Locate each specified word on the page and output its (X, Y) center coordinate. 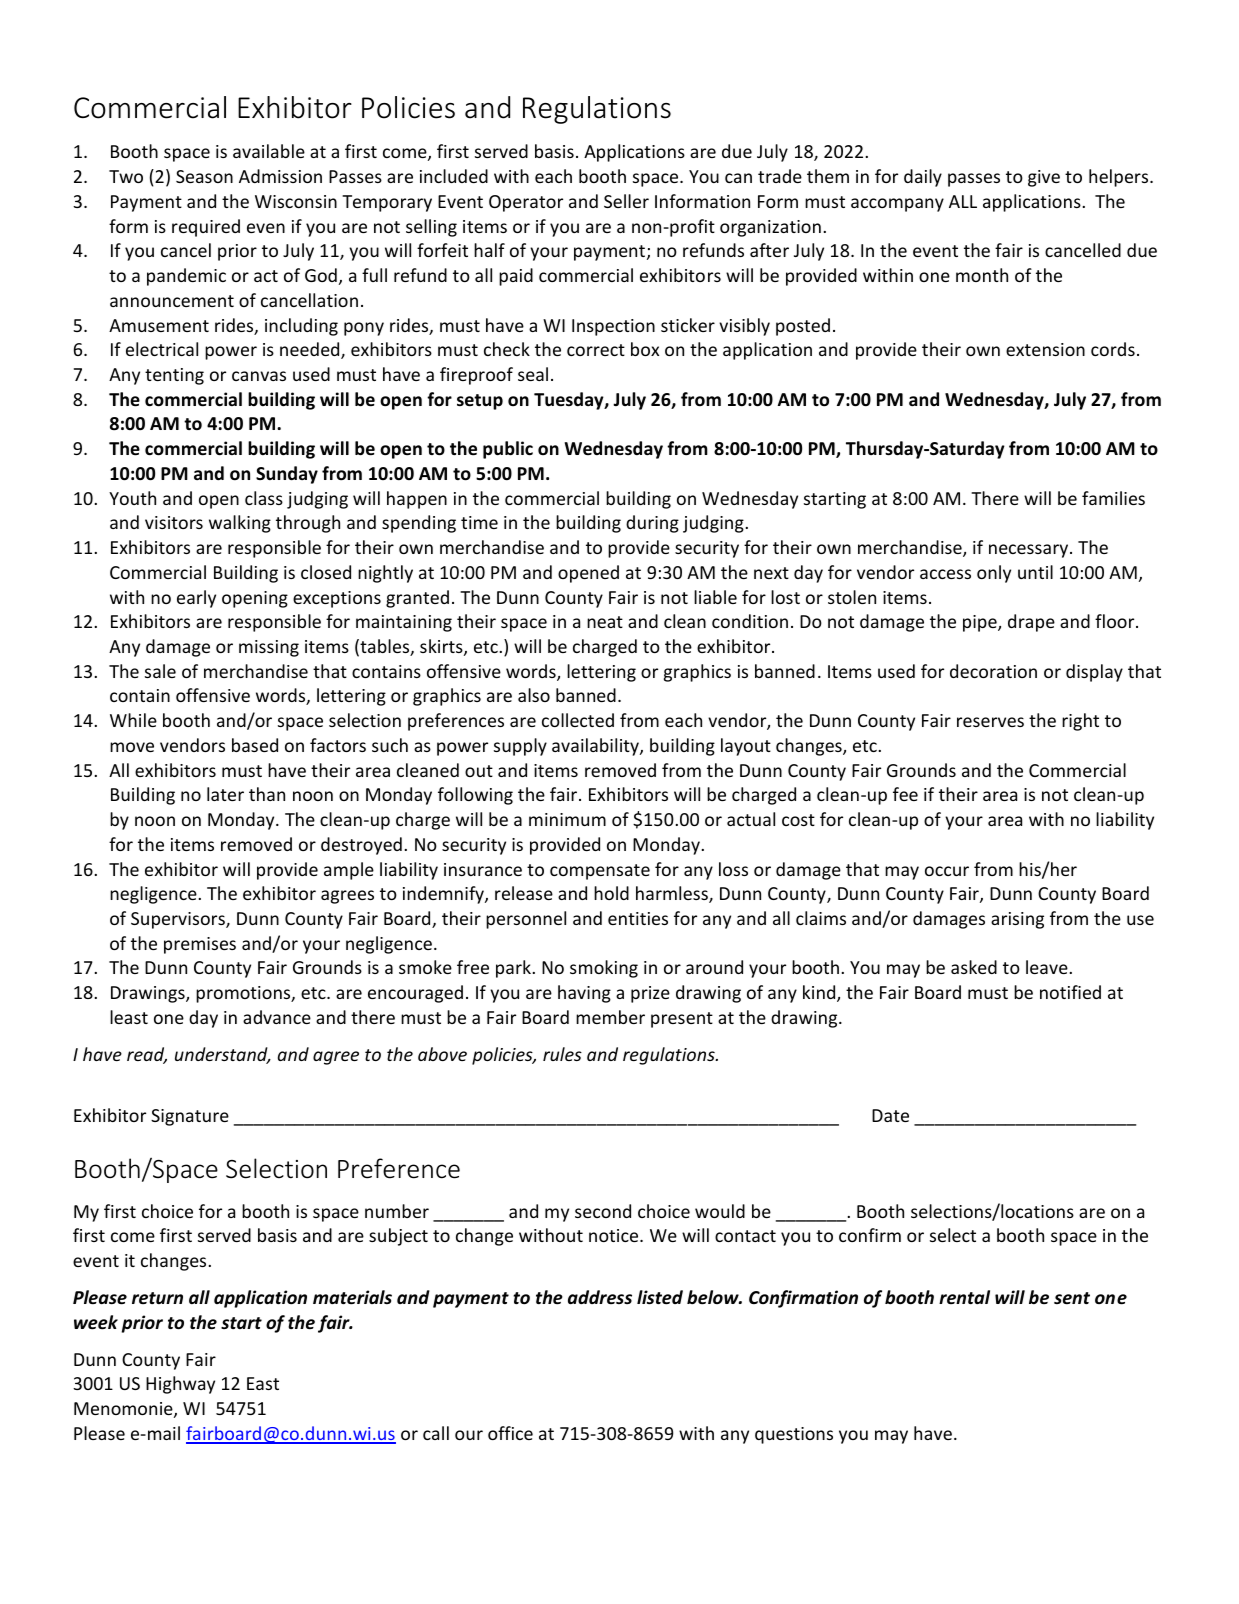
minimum (567, 819)
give (1044, 178)
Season (204, 176)
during (652, 524)
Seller (626, 201)
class (264, 498)
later (225, 794)
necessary (1030, 551)
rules (562, 1054)
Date (890, 1115)
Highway (180, 1385)
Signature (190, 1117)
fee (905, 794)
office (510, 1433)
